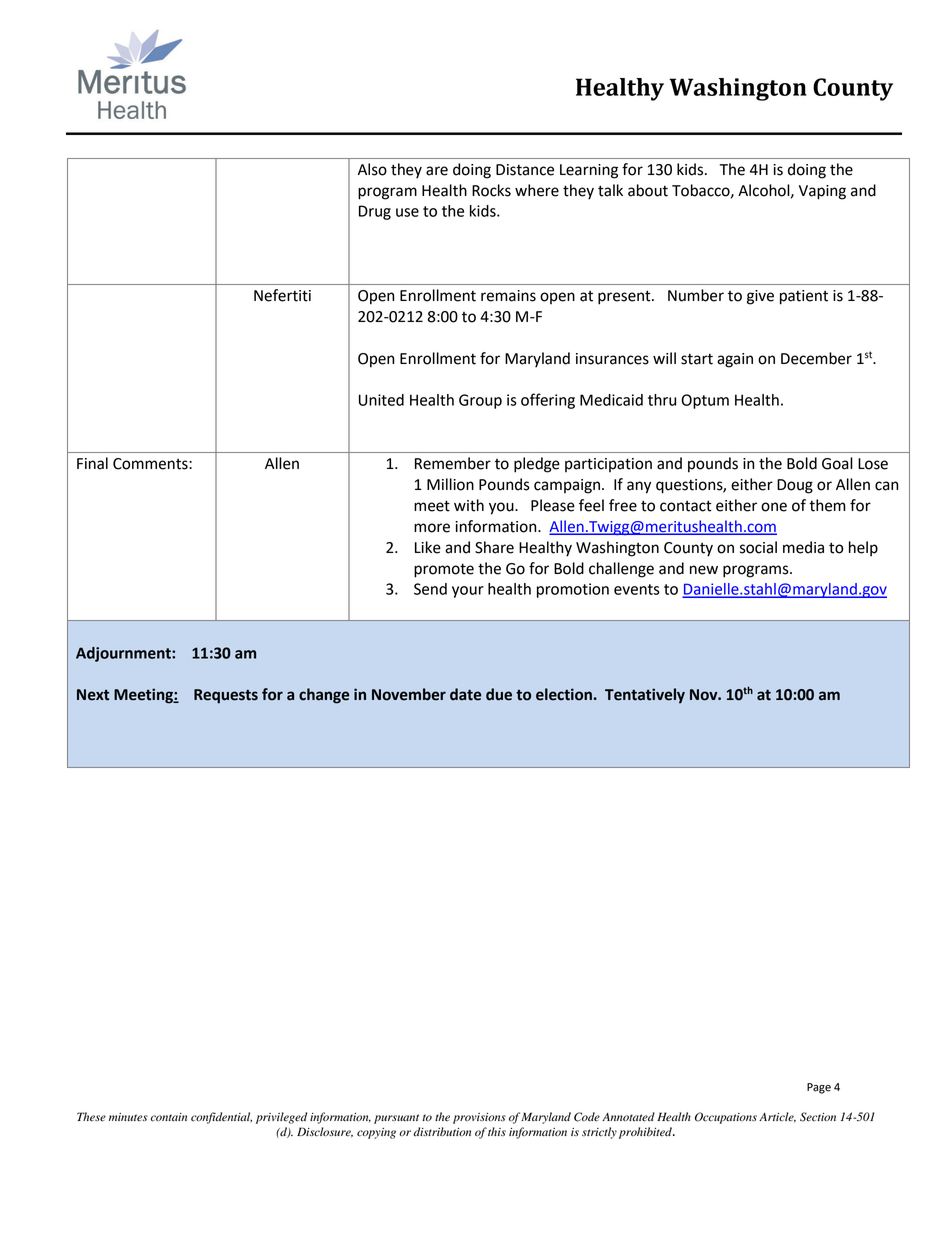 This document has width=952, height=1233. Describe the element at coordinates (480, 401) in the document. I see `Group` at that location.
